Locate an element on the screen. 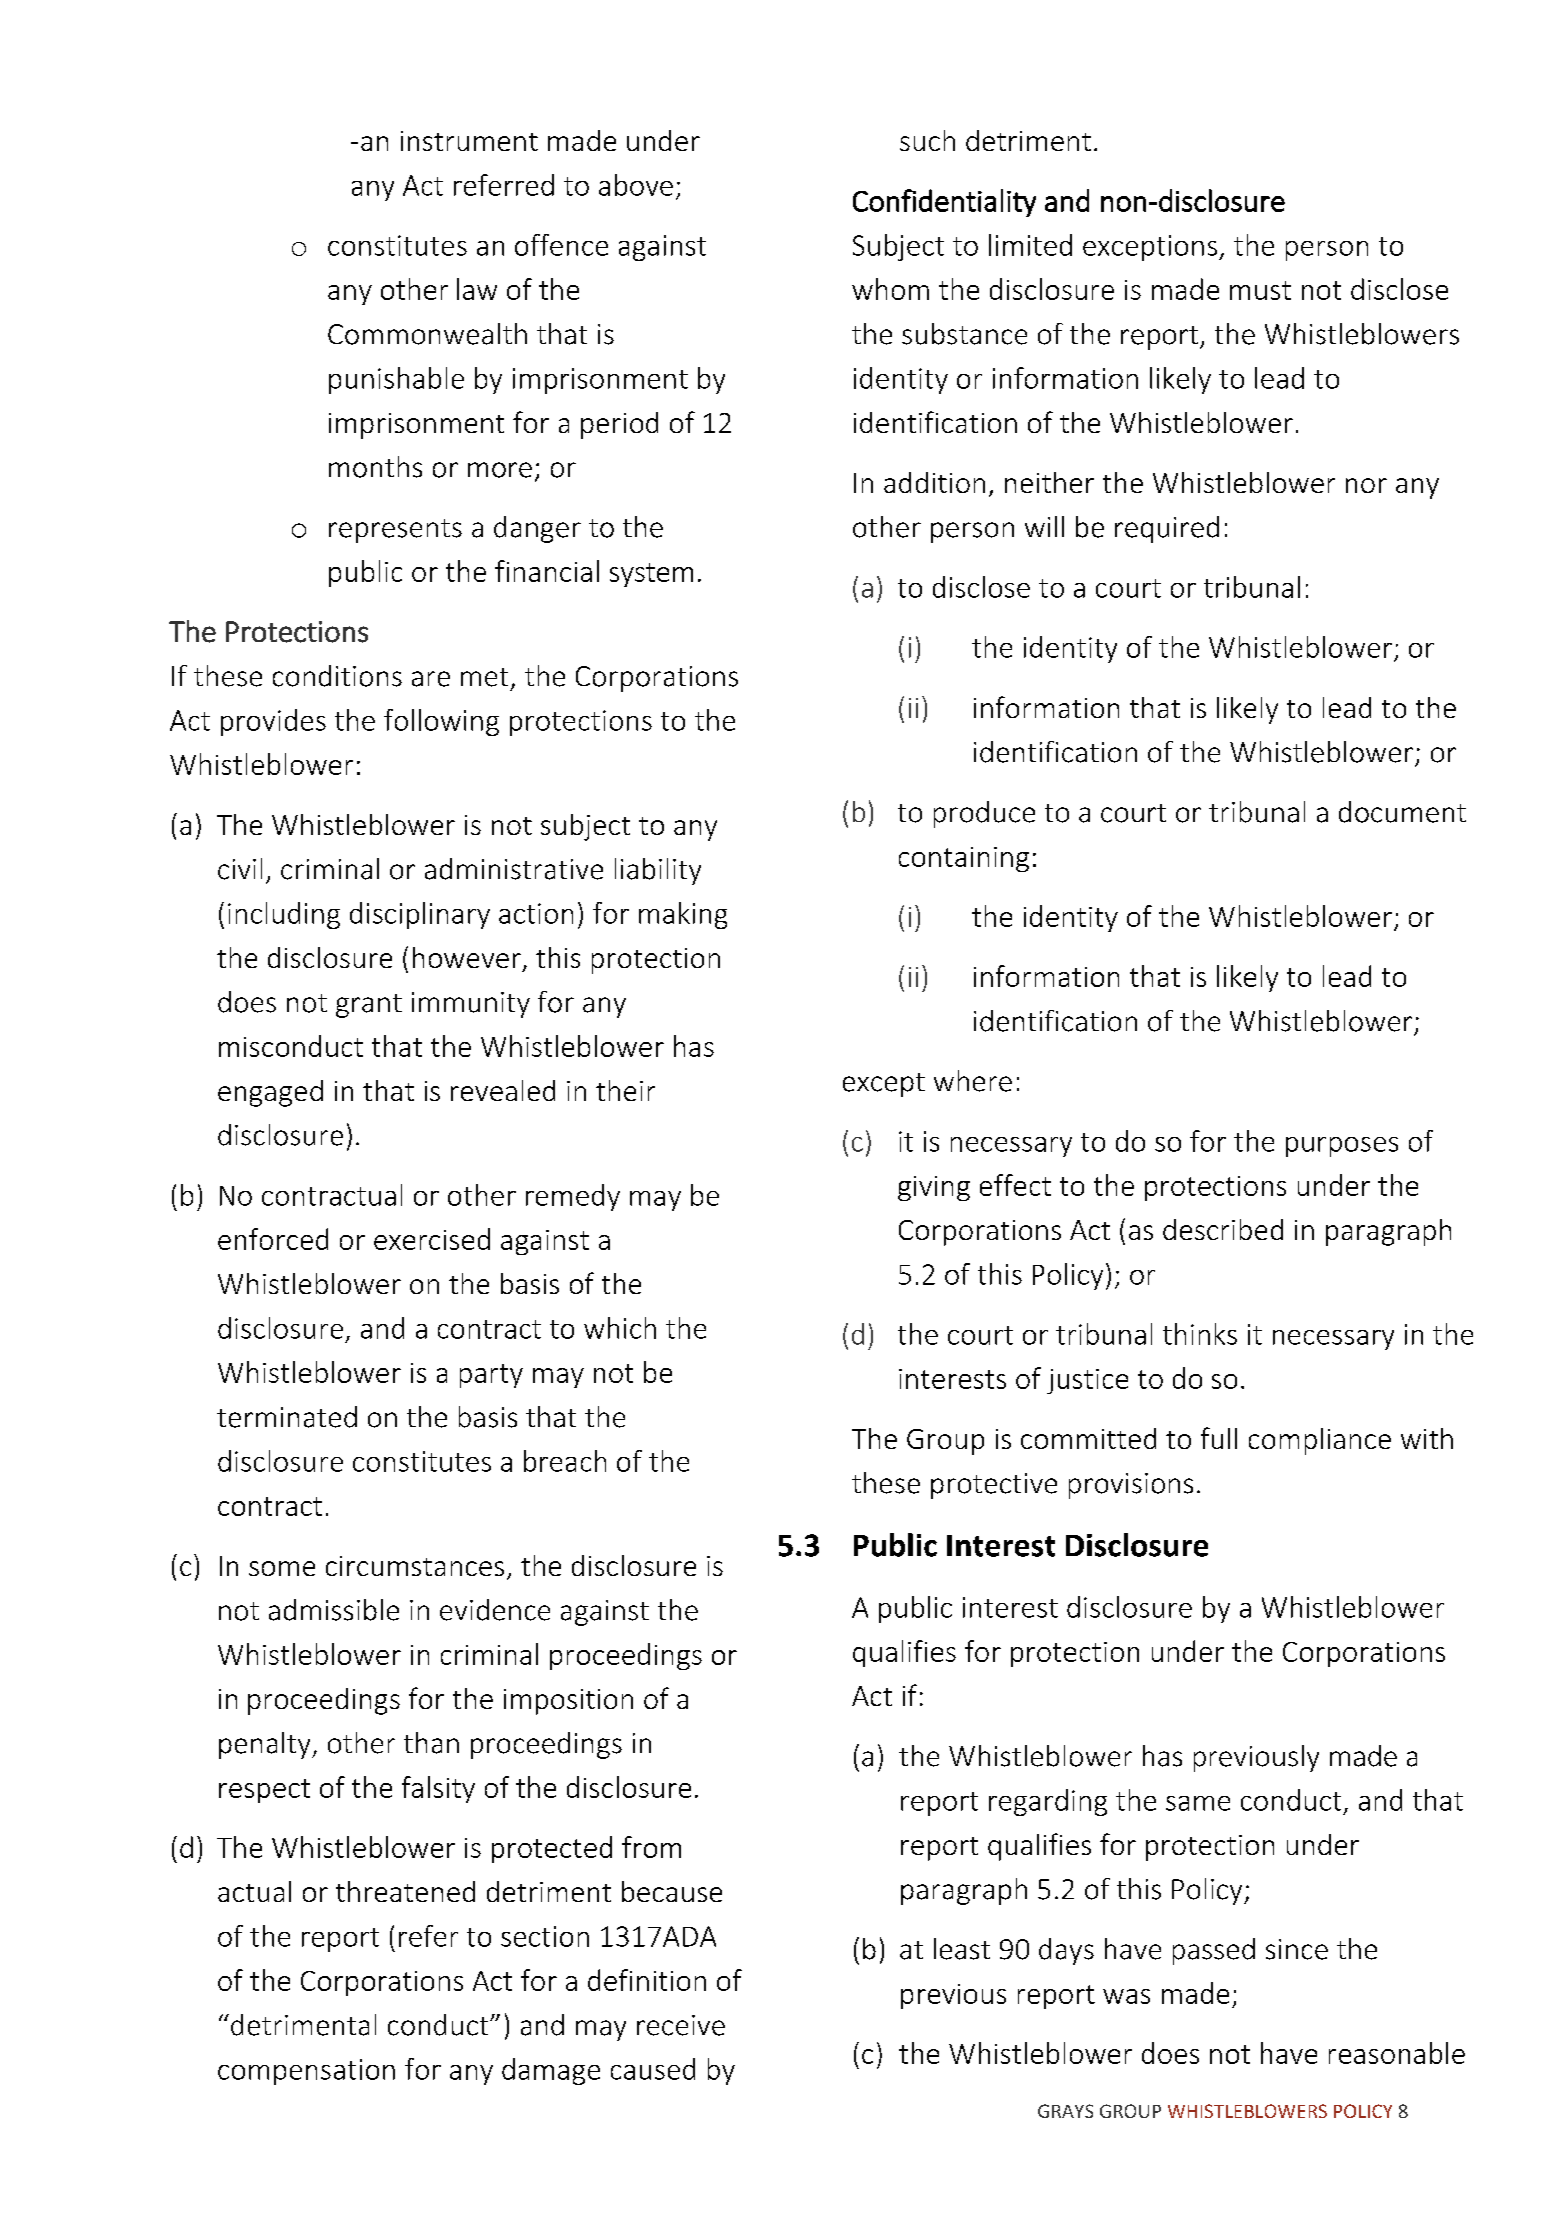  giving is located at coordinates (934, 1188).
